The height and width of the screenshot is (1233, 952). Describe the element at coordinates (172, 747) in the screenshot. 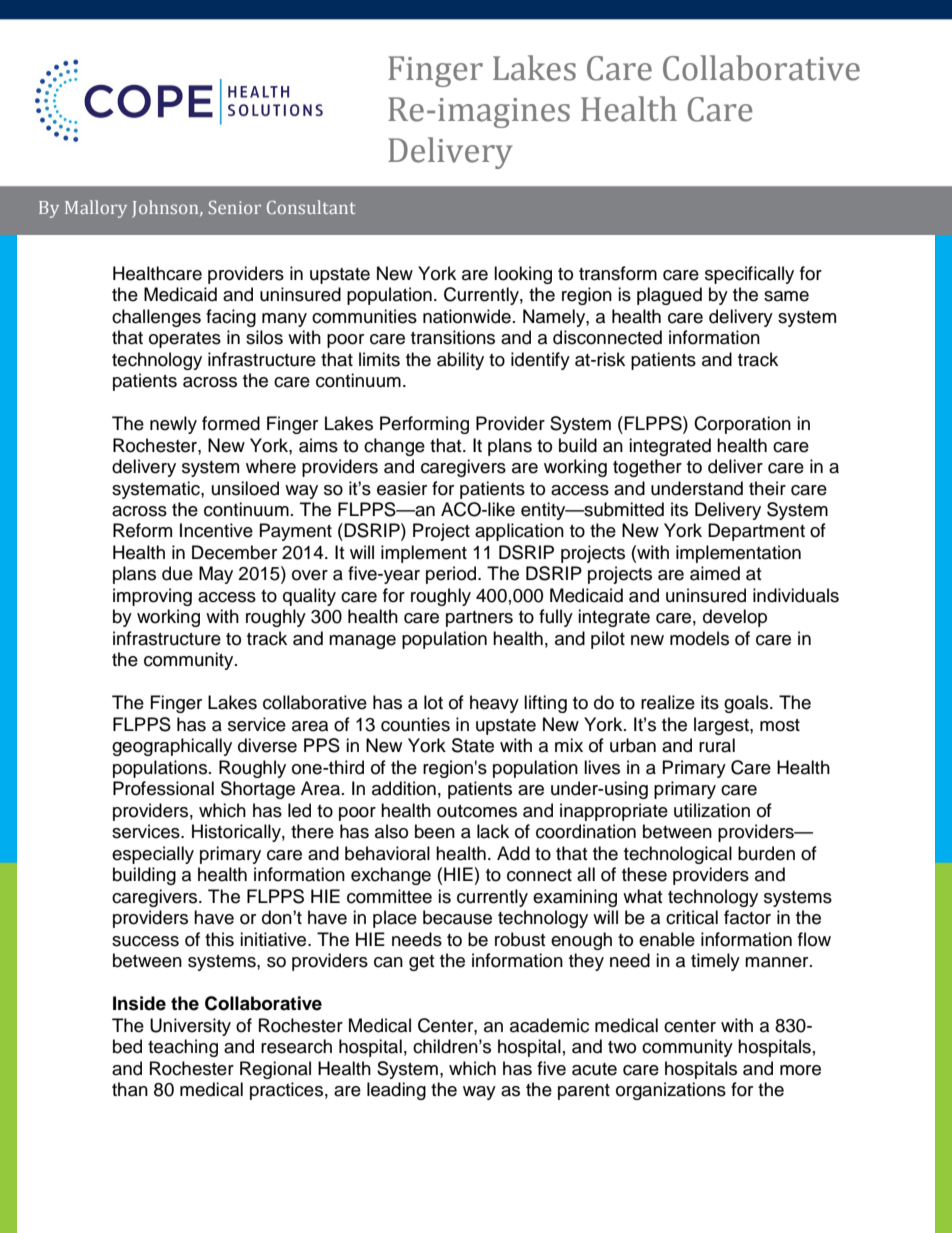

I see `geographically` at that location.
